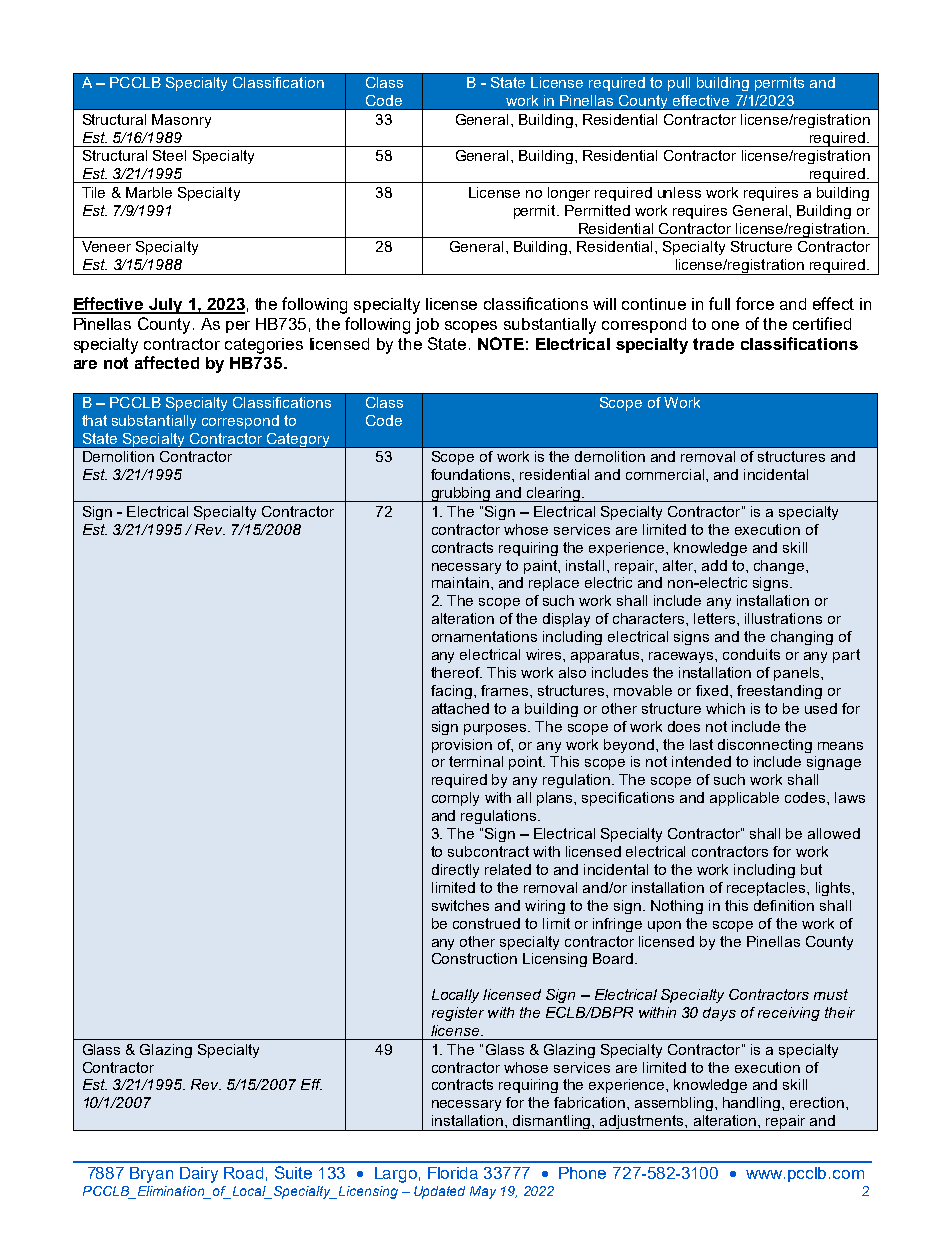 The width and height of the document is (952, 1233). Describe the element at coordinates (679, 192) in the document. I see `unless` at that location.
